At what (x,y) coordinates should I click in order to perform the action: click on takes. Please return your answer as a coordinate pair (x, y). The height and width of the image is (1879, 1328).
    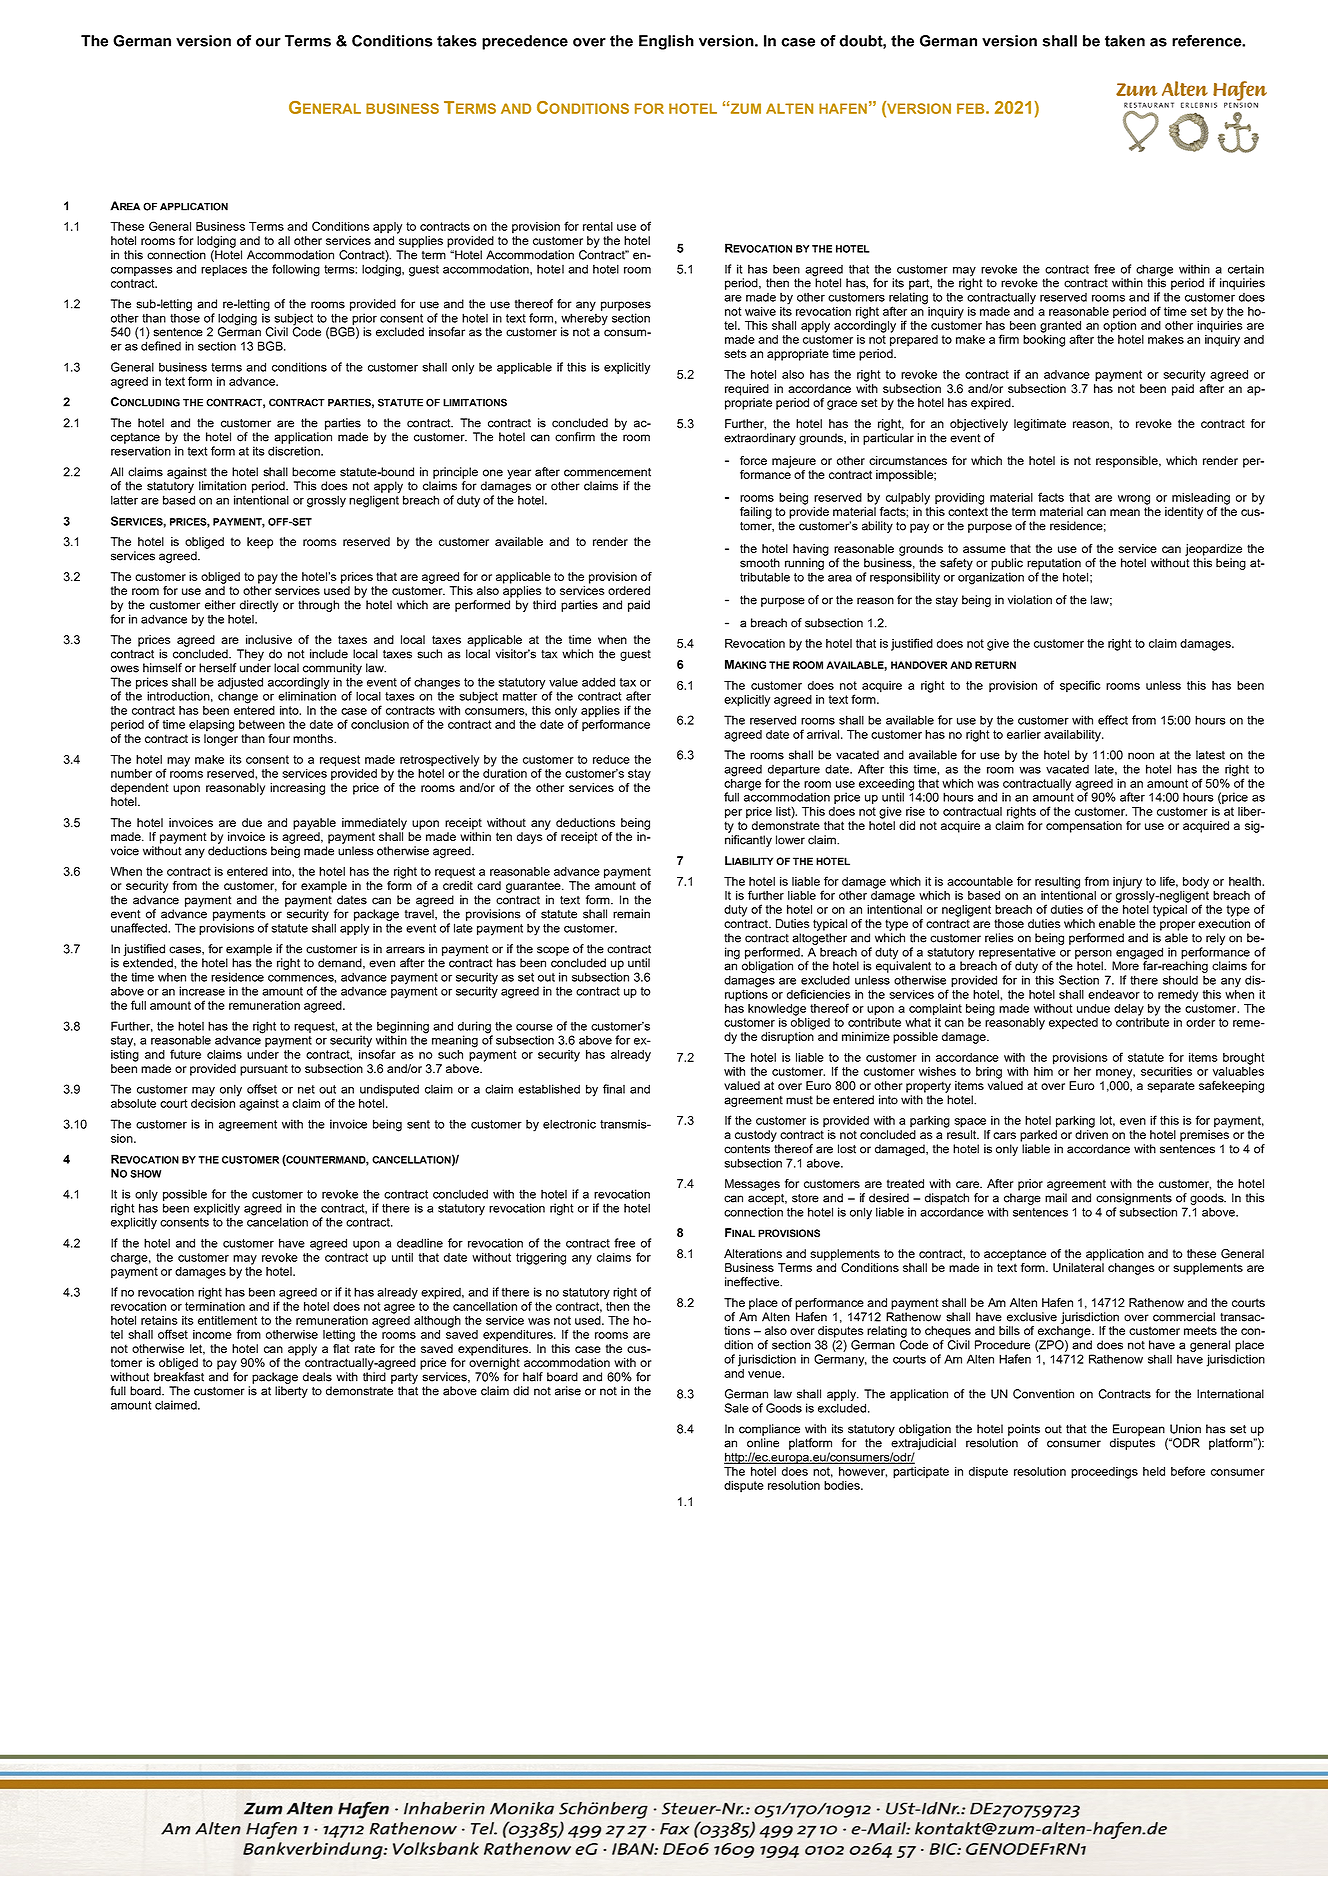
    Looking at the image, I should click on (457, 41).
